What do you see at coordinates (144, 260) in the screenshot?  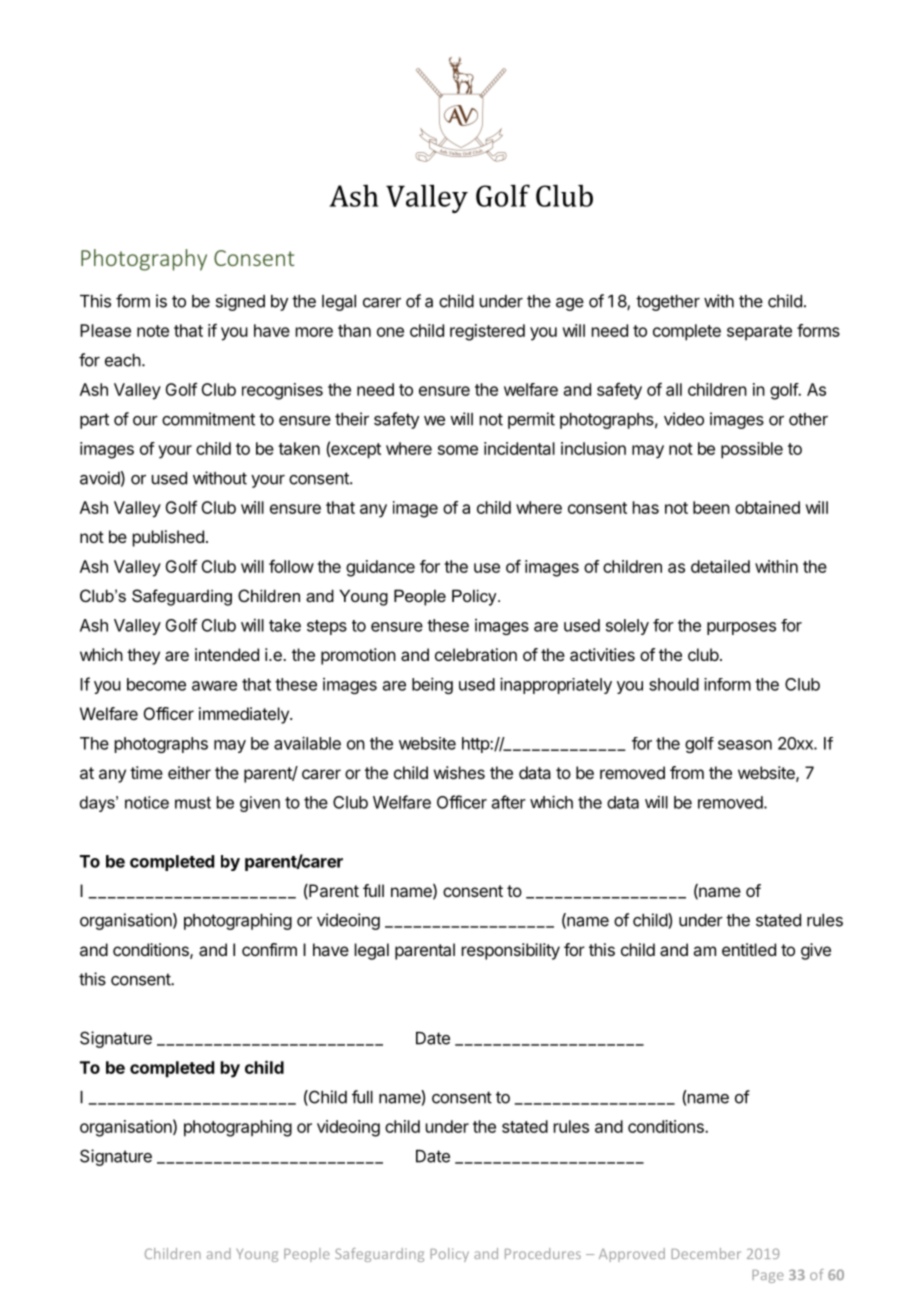 I see `Photography` at bounding box center [144, 260].
